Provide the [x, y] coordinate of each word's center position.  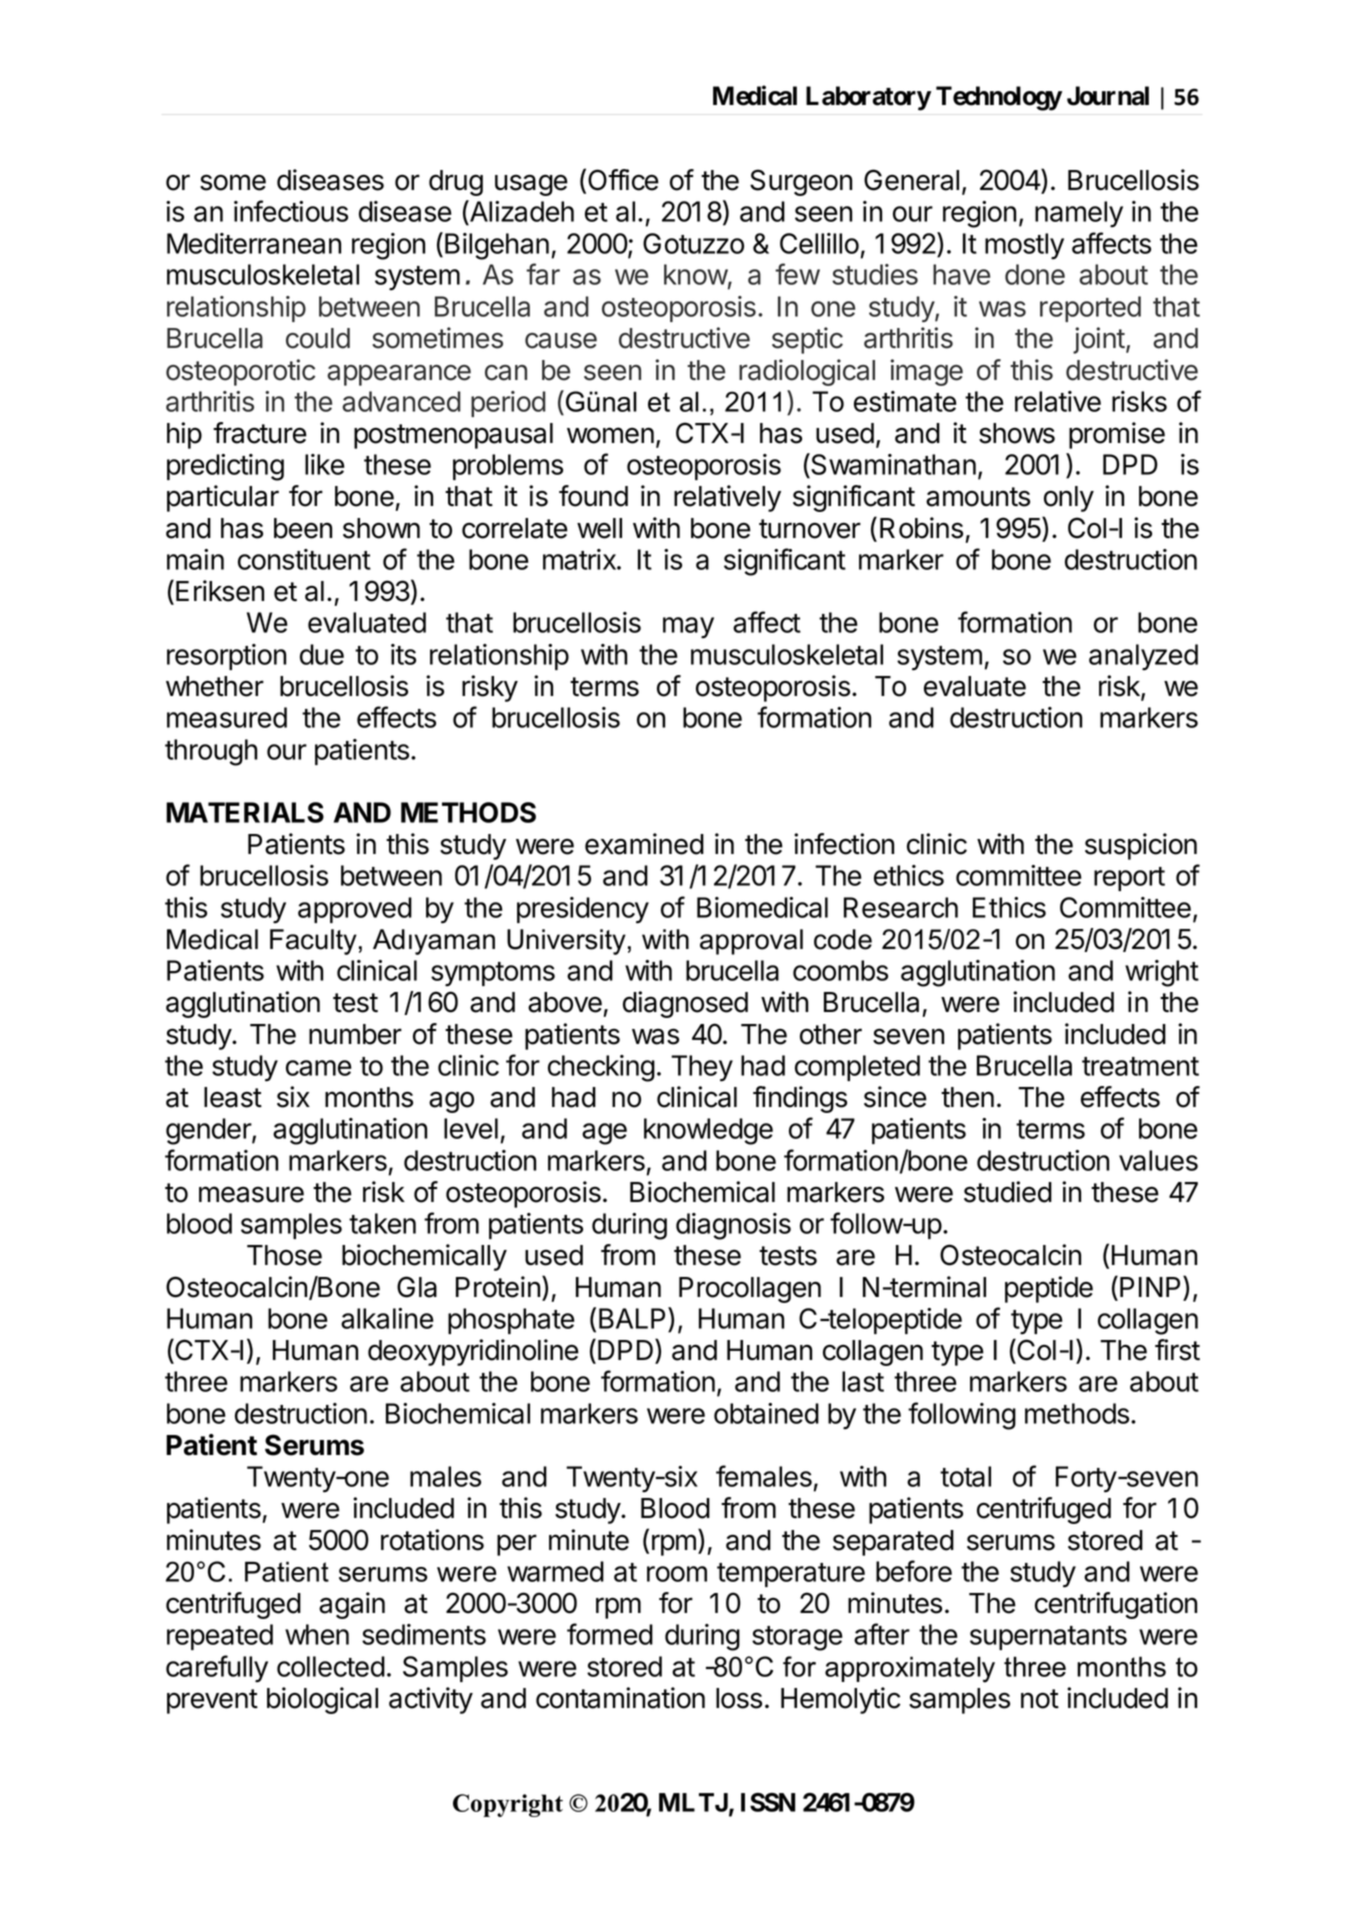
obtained [766, 1413]
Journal [1108, 96]
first [1177, 1350]
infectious [291, 211]
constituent [304, 559]
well [599, 528]
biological [322, 1700]
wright [1162, 973]
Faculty [313, 942]
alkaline [387, 1318]
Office [623, 180]
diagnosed [685, 1004]
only [1069, 499]
